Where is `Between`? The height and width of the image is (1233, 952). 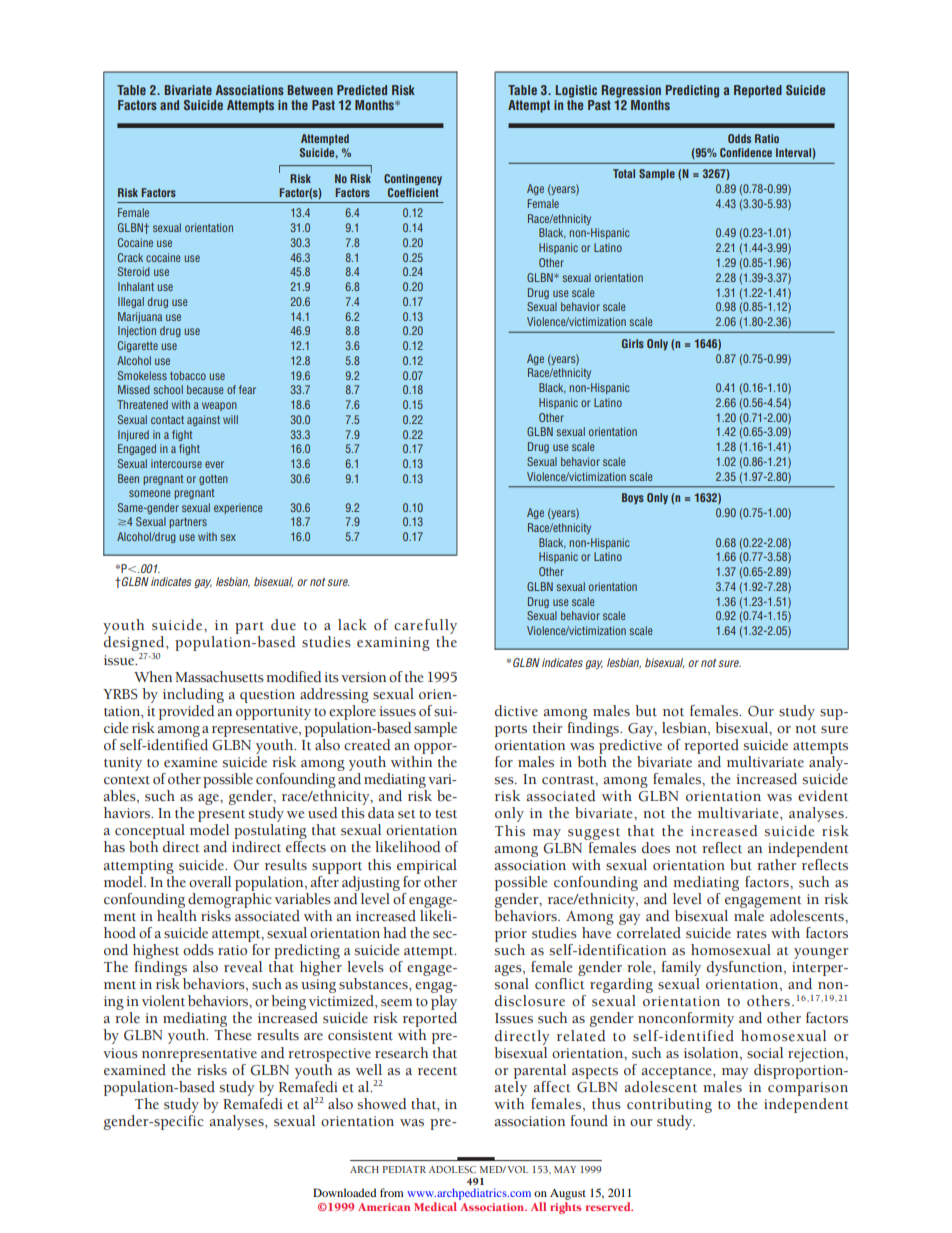
Between is located at coordinates (310, 90).
